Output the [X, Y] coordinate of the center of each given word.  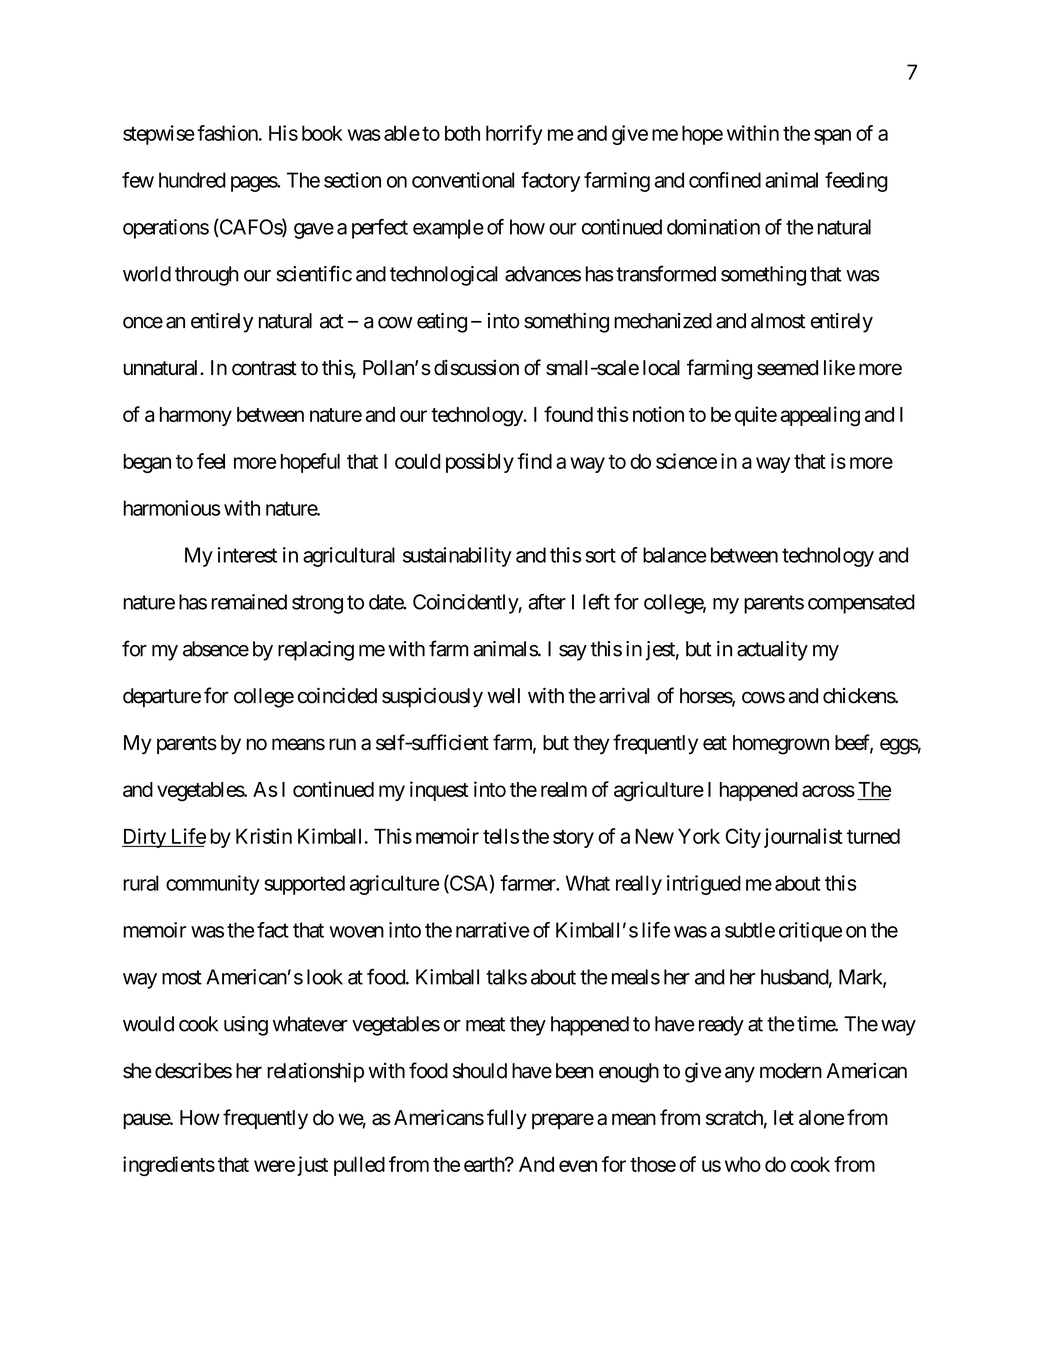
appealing [820, 416]
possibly [480, 463]
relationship [315, 1072]
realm [564, 789]
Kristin [264, 836]
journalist [803, 838]
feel [211, 461]
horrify [514, 135]
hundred [192, 180]
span [832, 137]
